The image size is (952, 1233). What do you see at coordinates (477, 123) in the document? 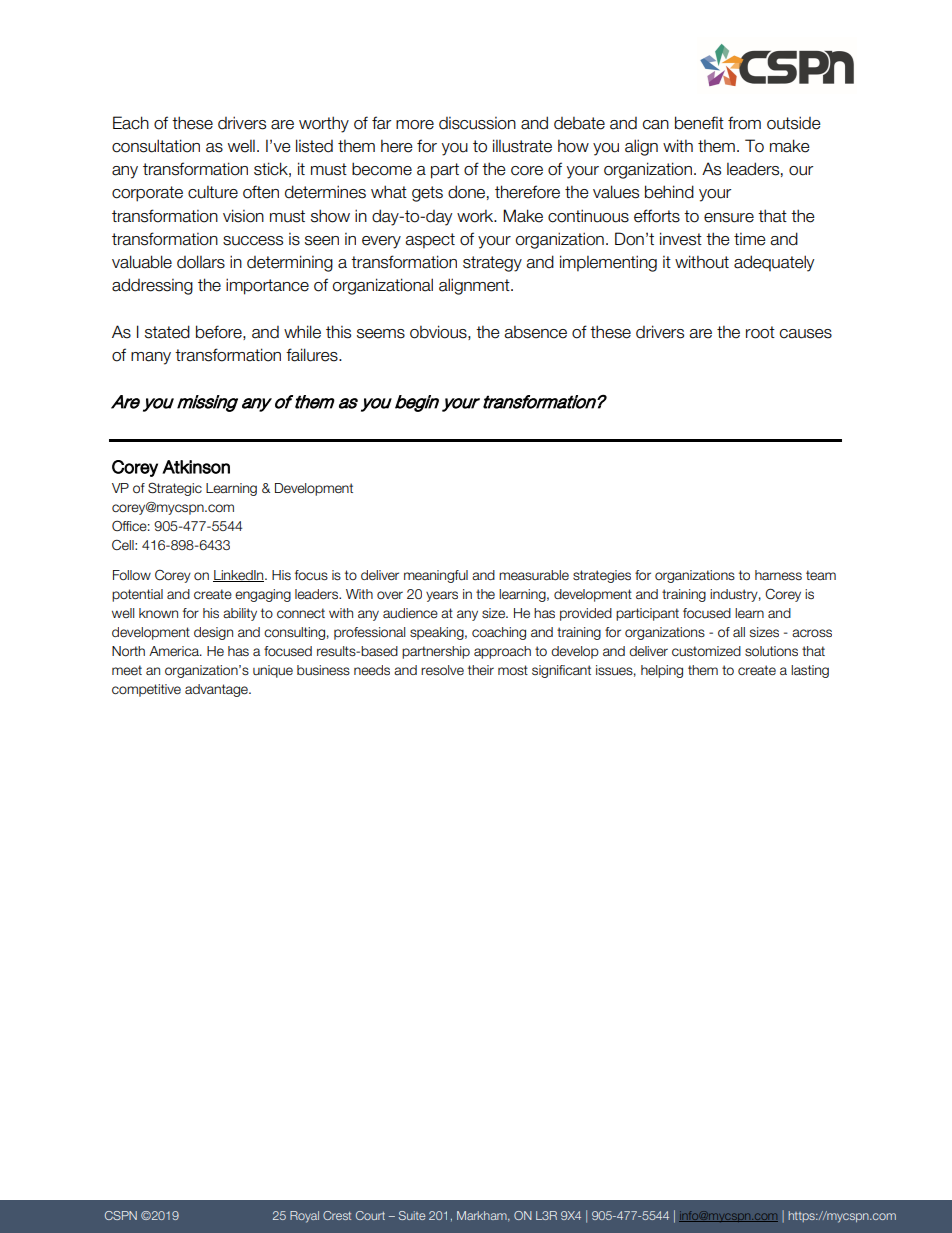
I see `discussion` at bounding box center [477, 123].
